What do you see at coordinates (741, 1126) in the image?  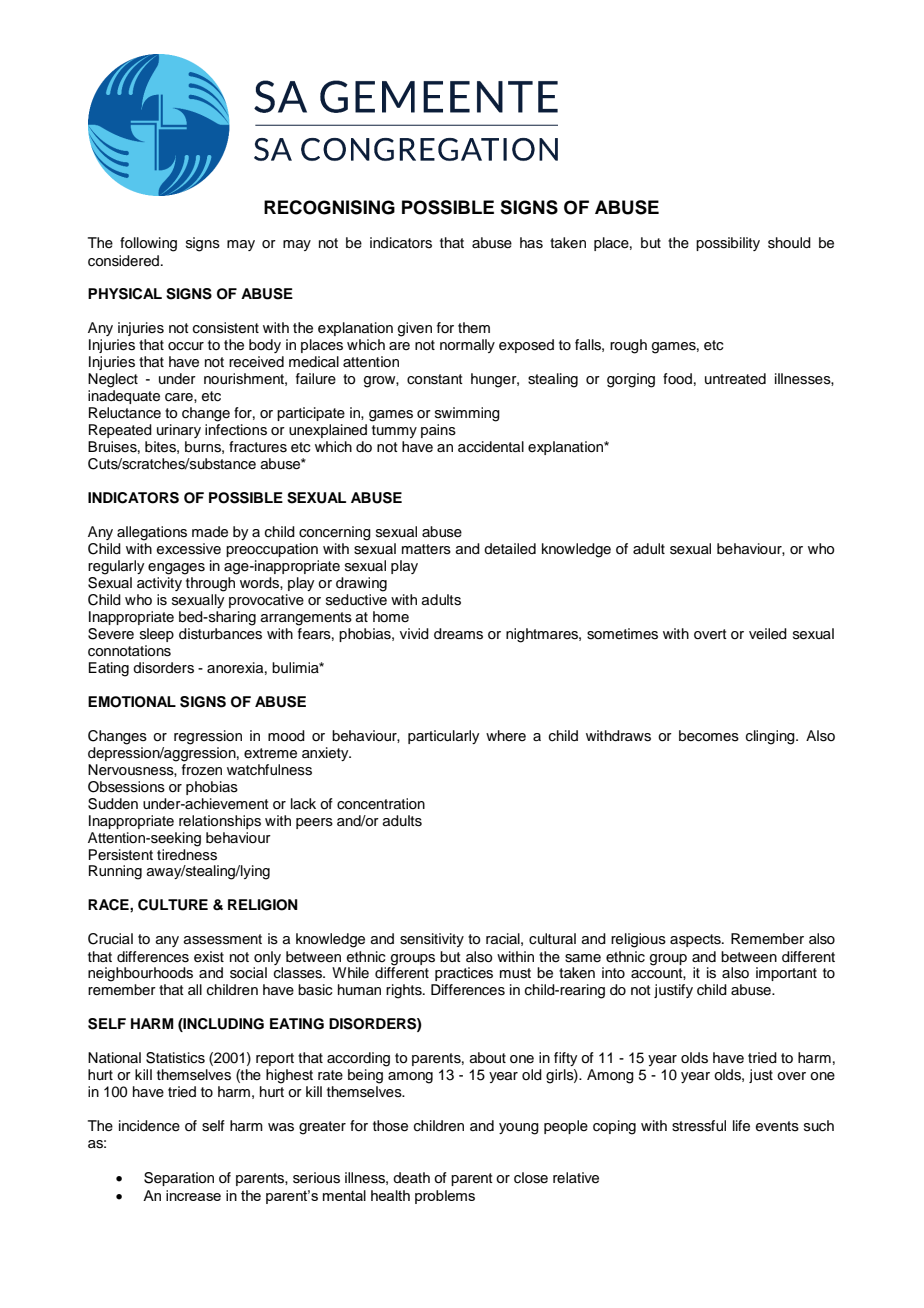 I see `life` at bounding box center [741, 1126].
